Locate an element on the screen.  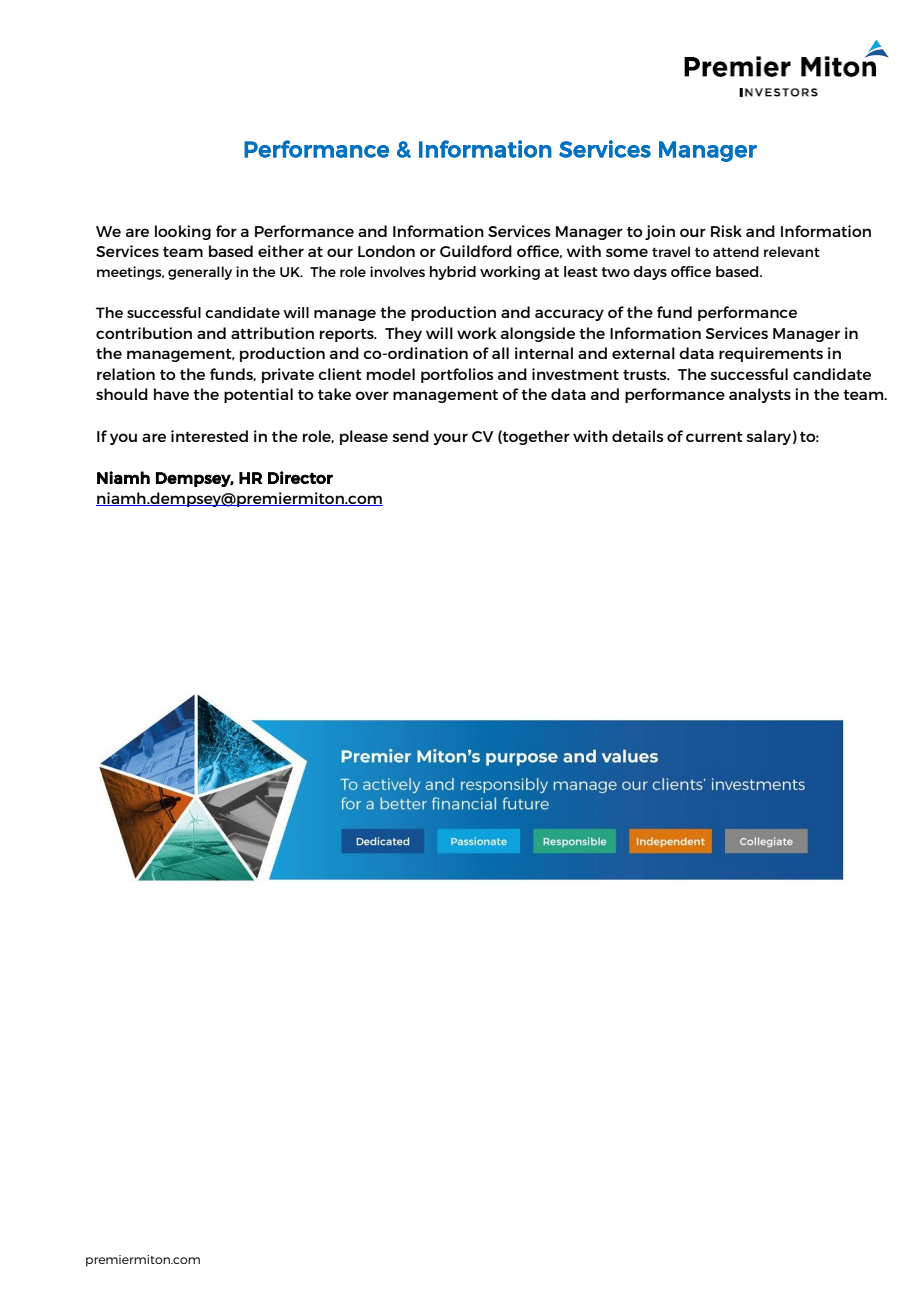
requirements is located at coordinates (771, 354).
